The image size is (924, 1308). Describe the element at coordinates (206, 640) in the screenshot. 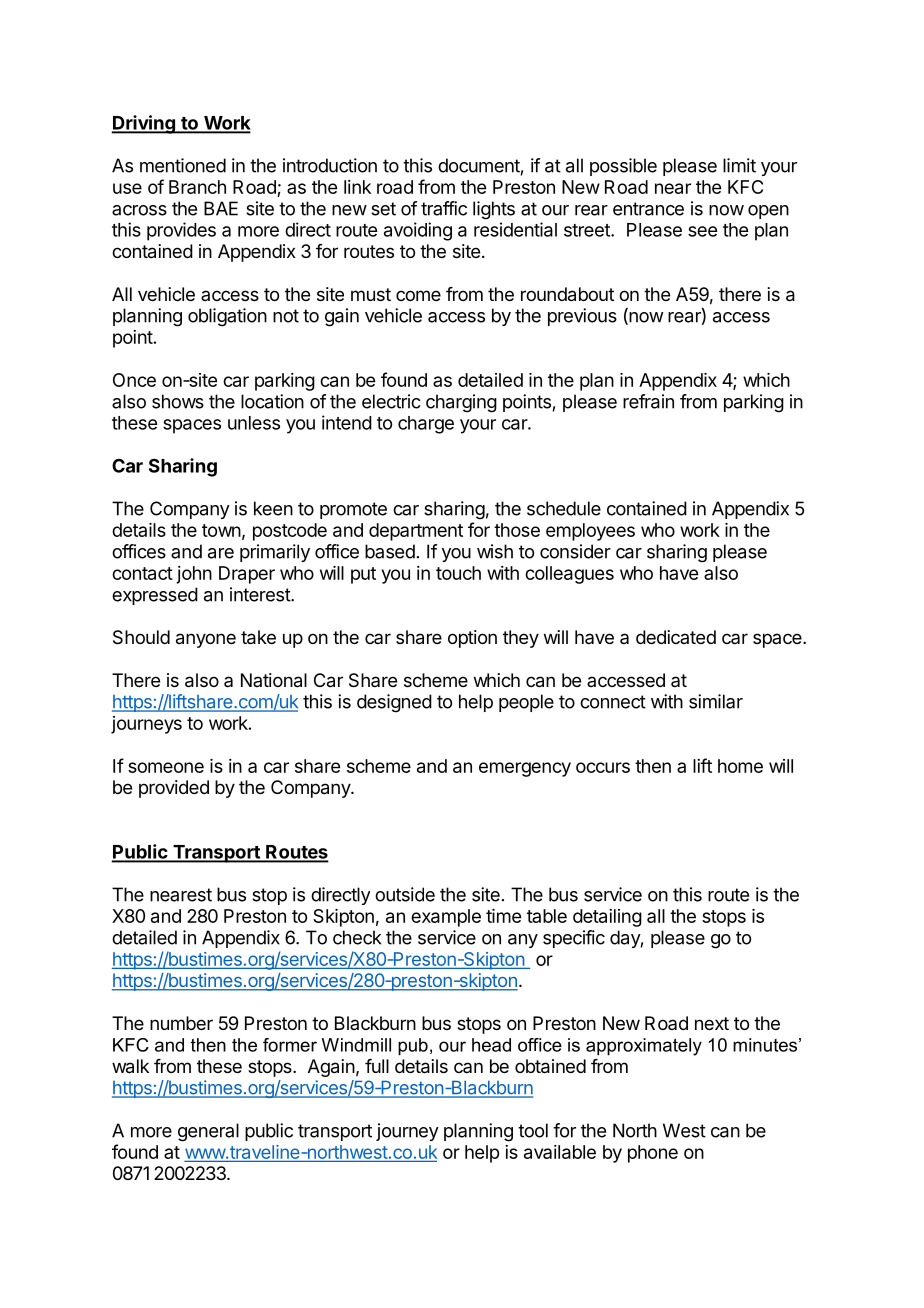

I see `anyone` at that location.
